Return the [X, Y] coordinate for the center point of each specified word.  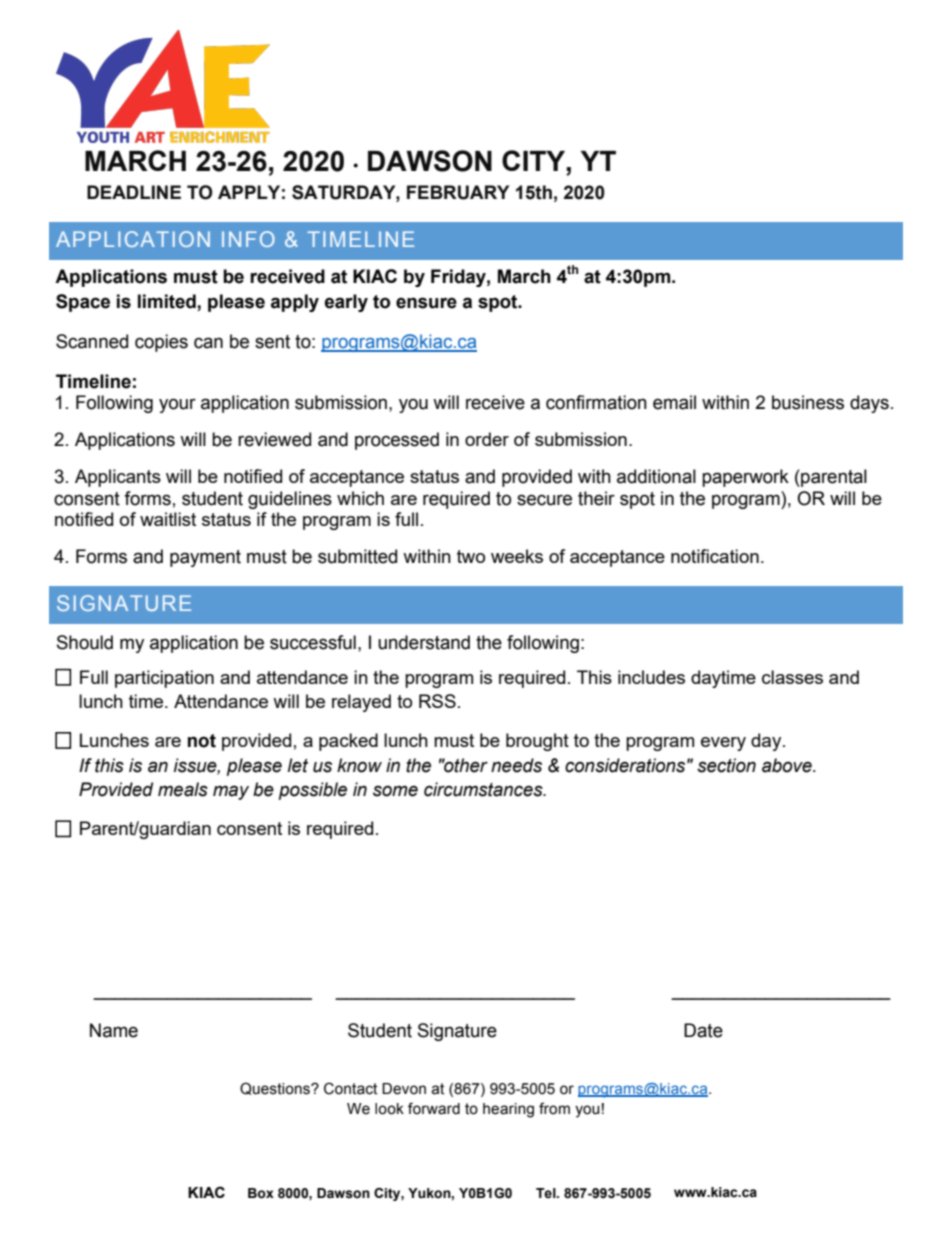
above [788, 765]
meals [183, 789]
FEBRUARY [458, 192]
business [808, 402]
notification [715, 556]
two [471, 556]
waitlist [168, 519]
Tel [547, 1193]
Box [261, 1193]
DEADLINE [134, 192]
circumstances [484, 789]
